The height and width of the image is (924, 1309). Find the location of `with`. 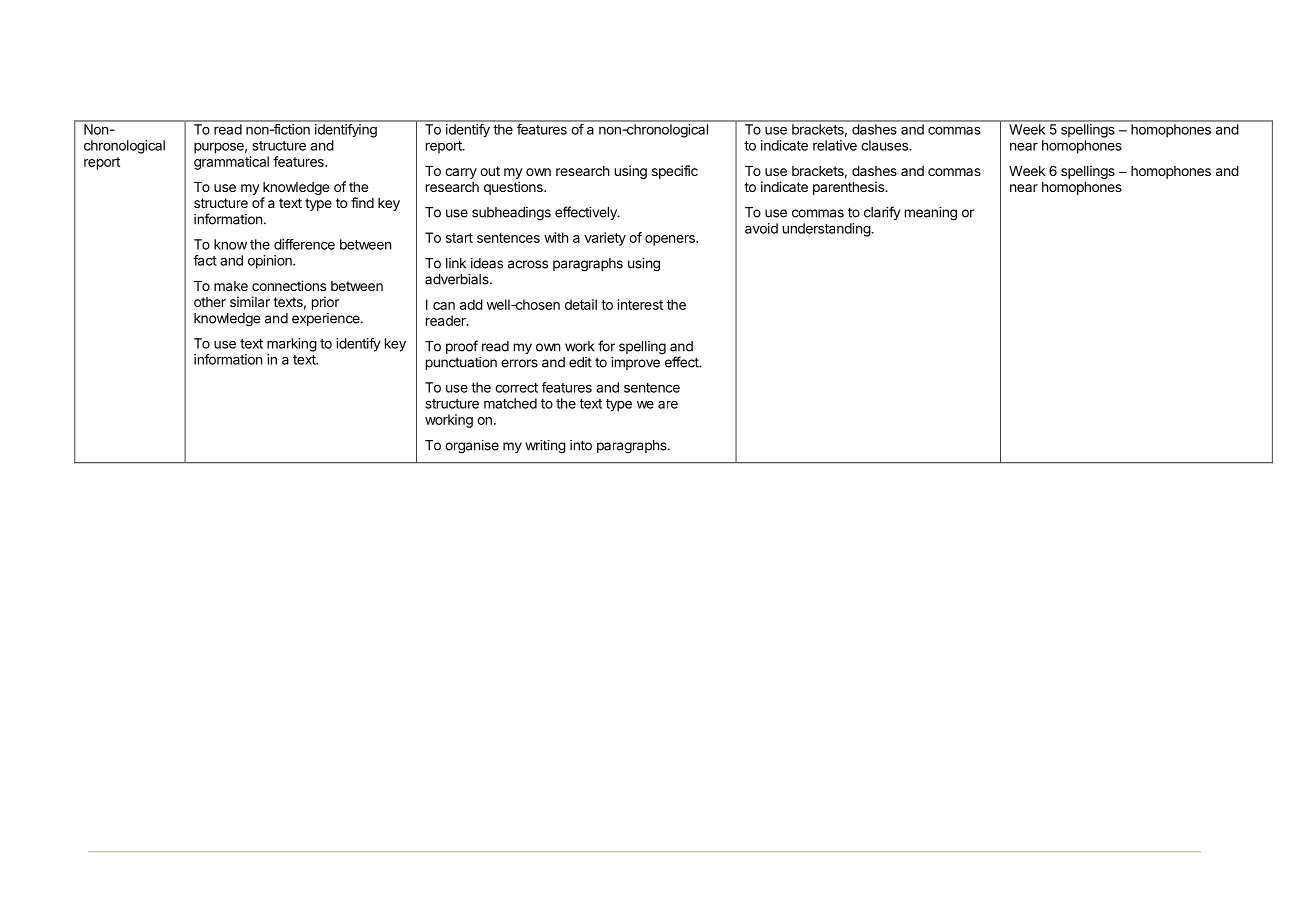

with is located at coordinates (556, 237).
